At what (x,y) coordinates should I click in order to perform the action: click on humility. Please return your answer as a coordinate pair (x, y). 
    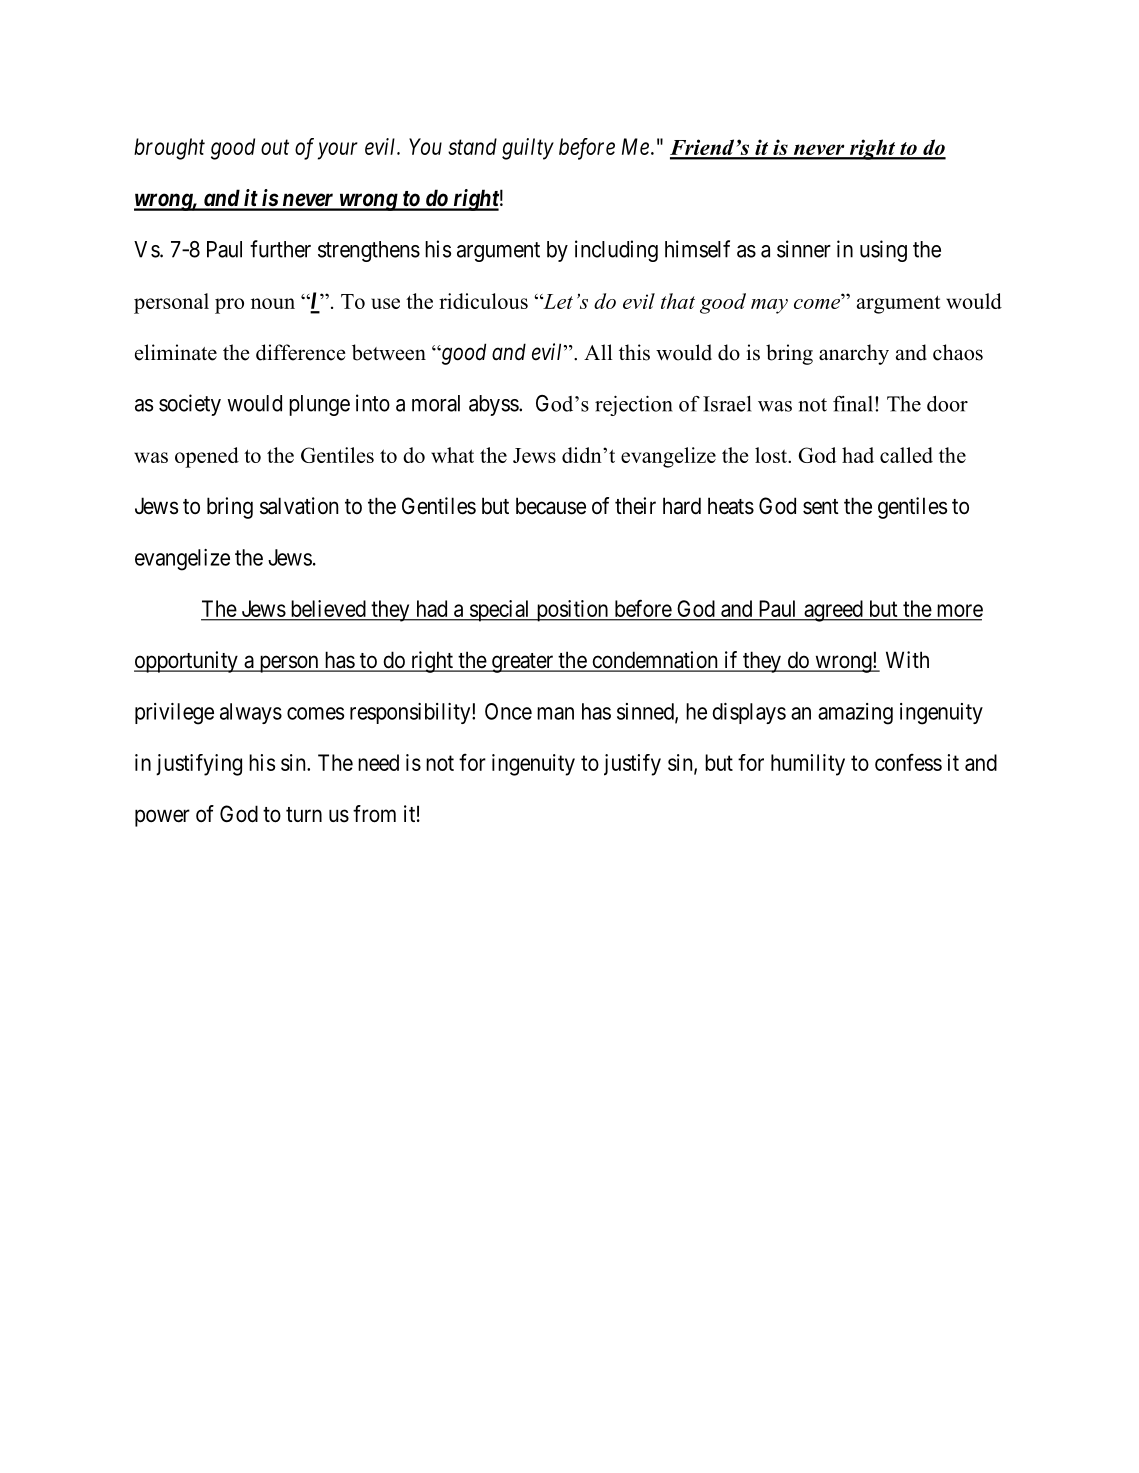
    Looking at the image, I should click on (808, 765).
